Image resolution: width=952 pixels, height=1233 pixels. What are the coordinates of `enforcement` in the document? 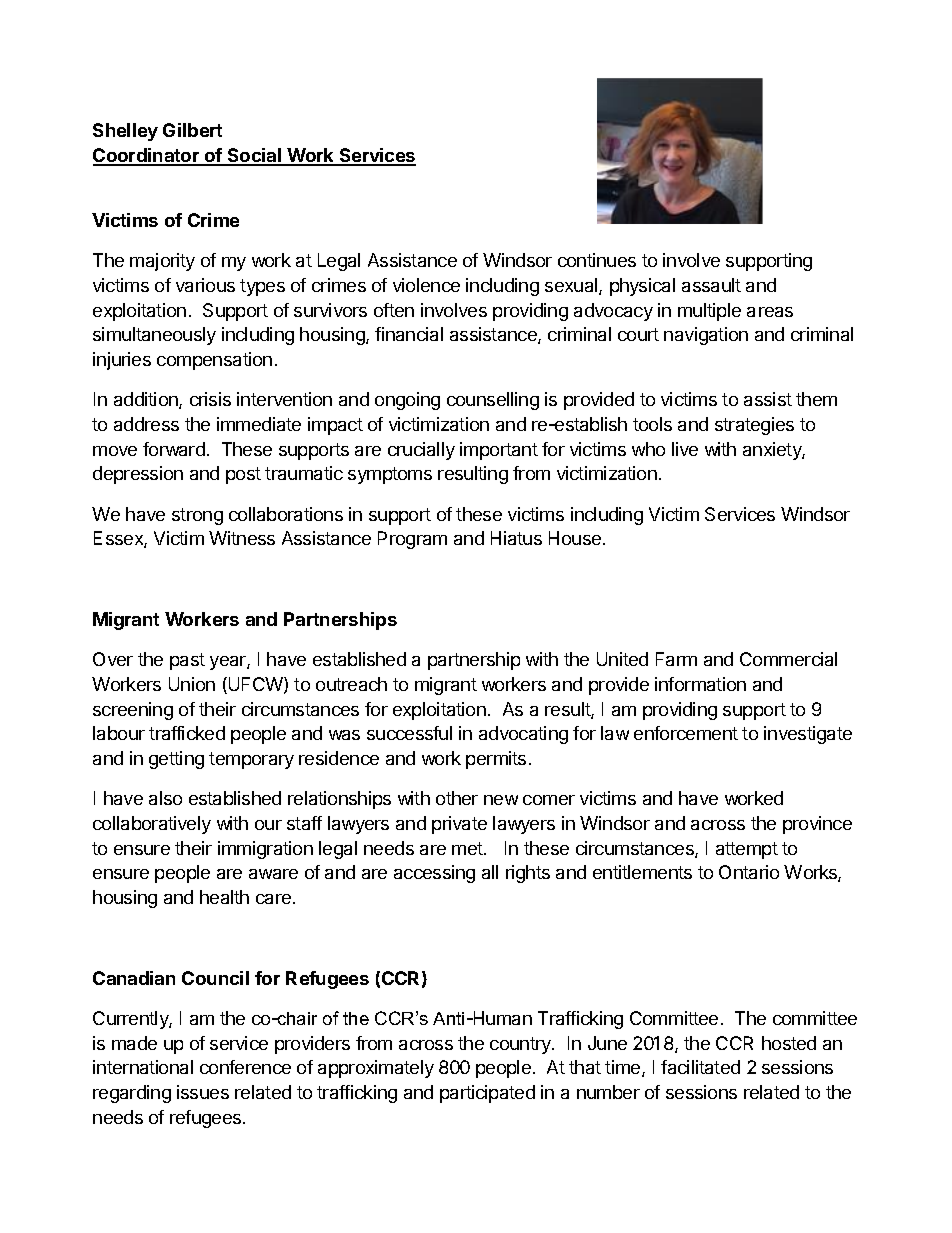 It's located at (686, 733).
